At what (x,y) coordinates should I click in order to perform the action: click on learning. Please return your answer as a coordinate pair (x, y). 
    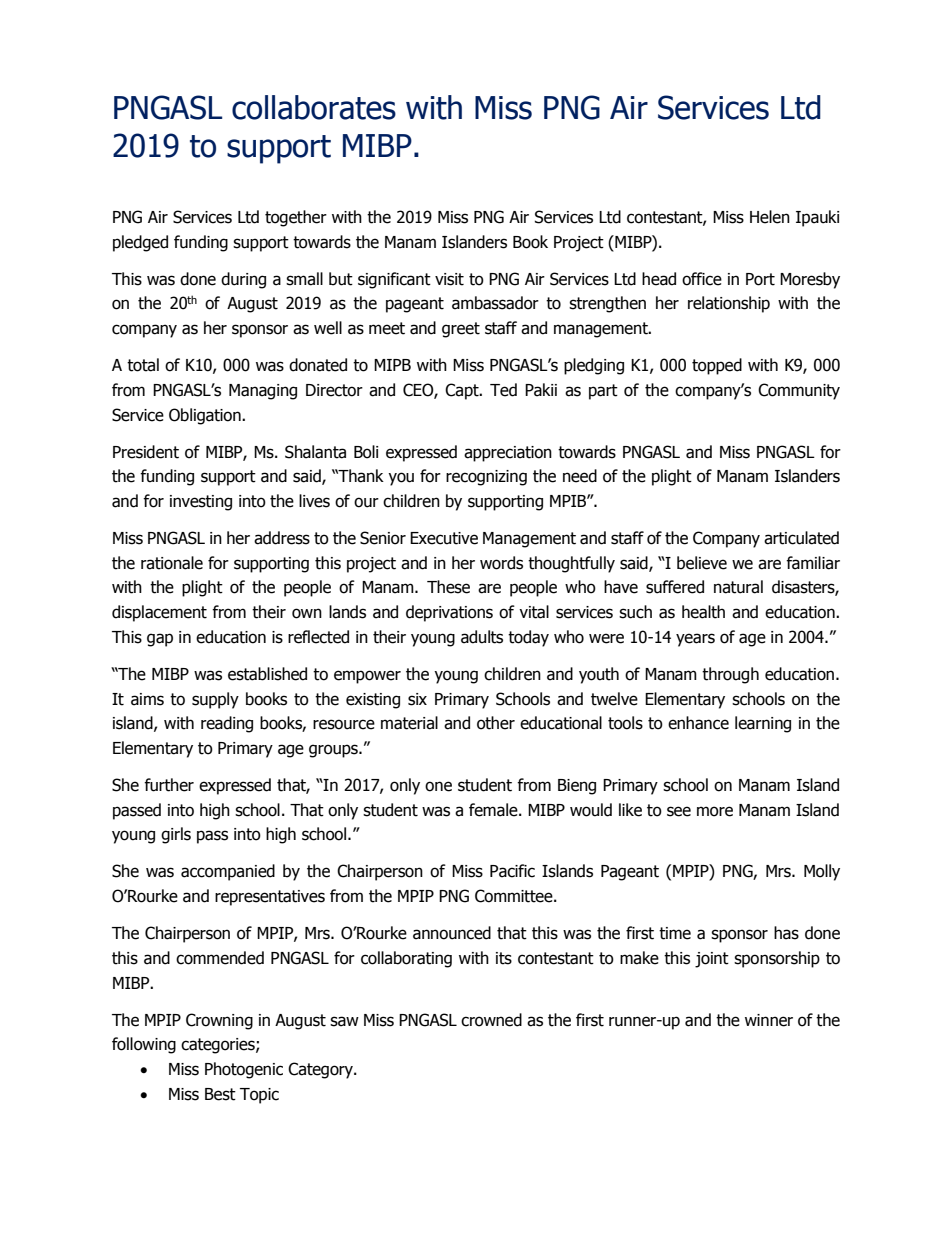
    Looking at the image, I should click on (763, 724).
